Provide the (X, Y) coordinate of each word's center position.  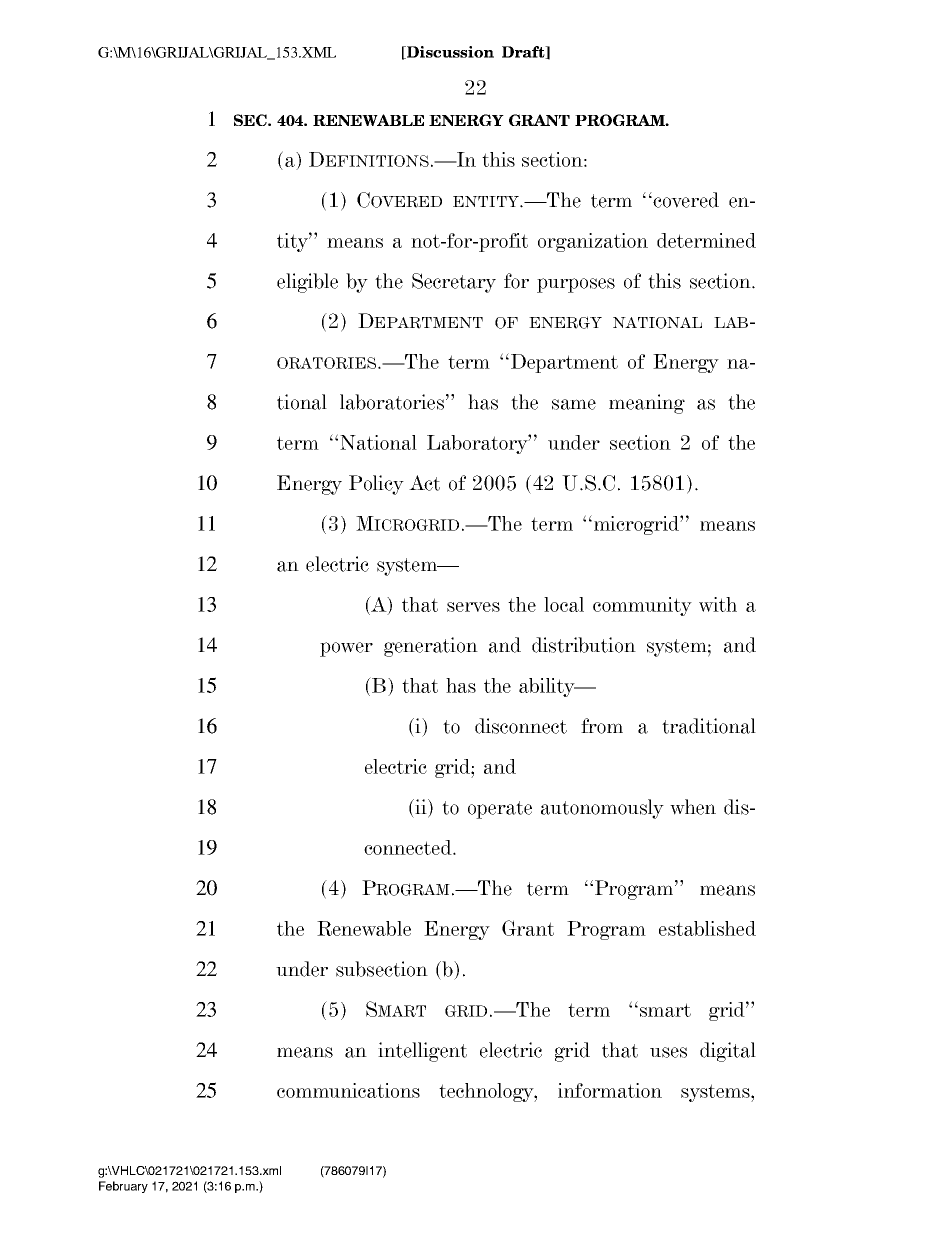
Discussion (449, 52)
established (707, 928)
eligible (307, 283)
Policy (376, 485)
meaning (647, 404)
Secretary (454, 283)
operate (500, 810)
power (346, 649)
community (642, 606)
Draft (524, 52)
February (123, 1187)
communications (348, 1090)
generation (431, 647)
